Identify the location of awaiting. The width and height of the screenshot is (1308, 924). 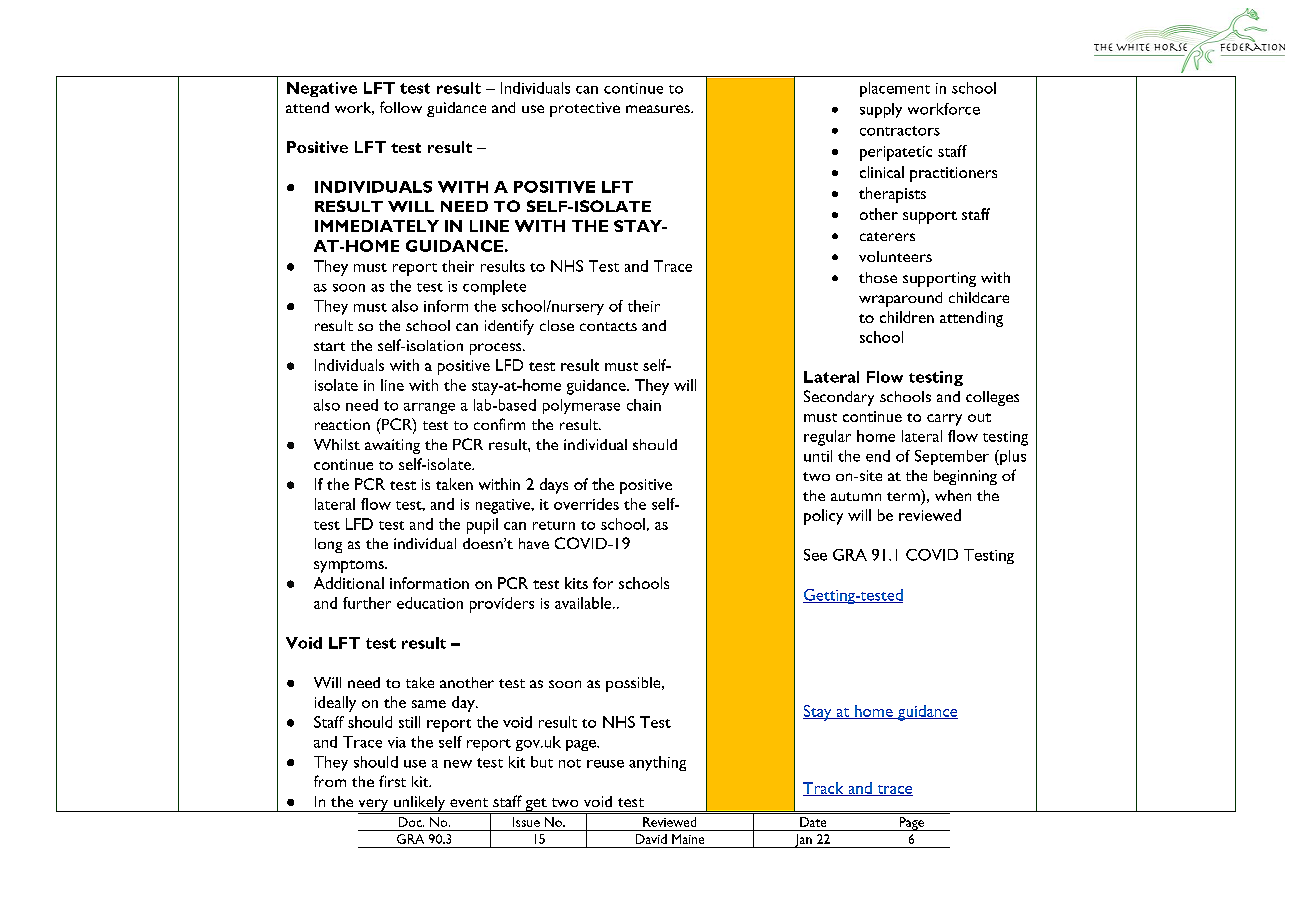
(392, 446).
